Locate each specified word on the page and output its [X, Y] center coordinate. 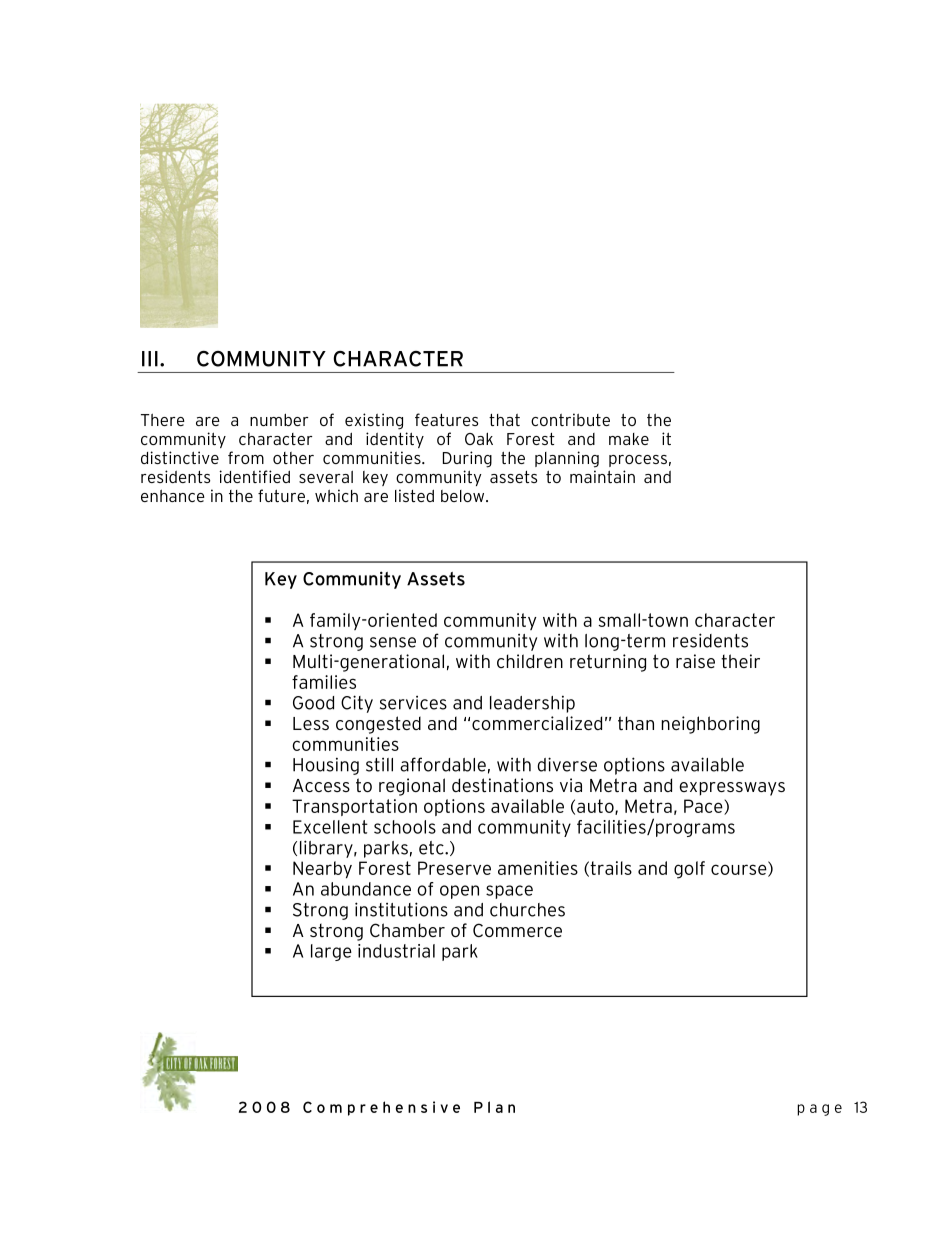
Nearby [322, 870]
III [150, 359]
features [446, 419]
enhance [173, 496]
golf [689, 870]
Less [311, 723]
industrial [396, 951]
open [459, 892]
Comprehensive [381, 1108]
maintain [602, 476]
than [636, 723]
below [464, 496]
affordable [443, 764]
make [629, 439]
